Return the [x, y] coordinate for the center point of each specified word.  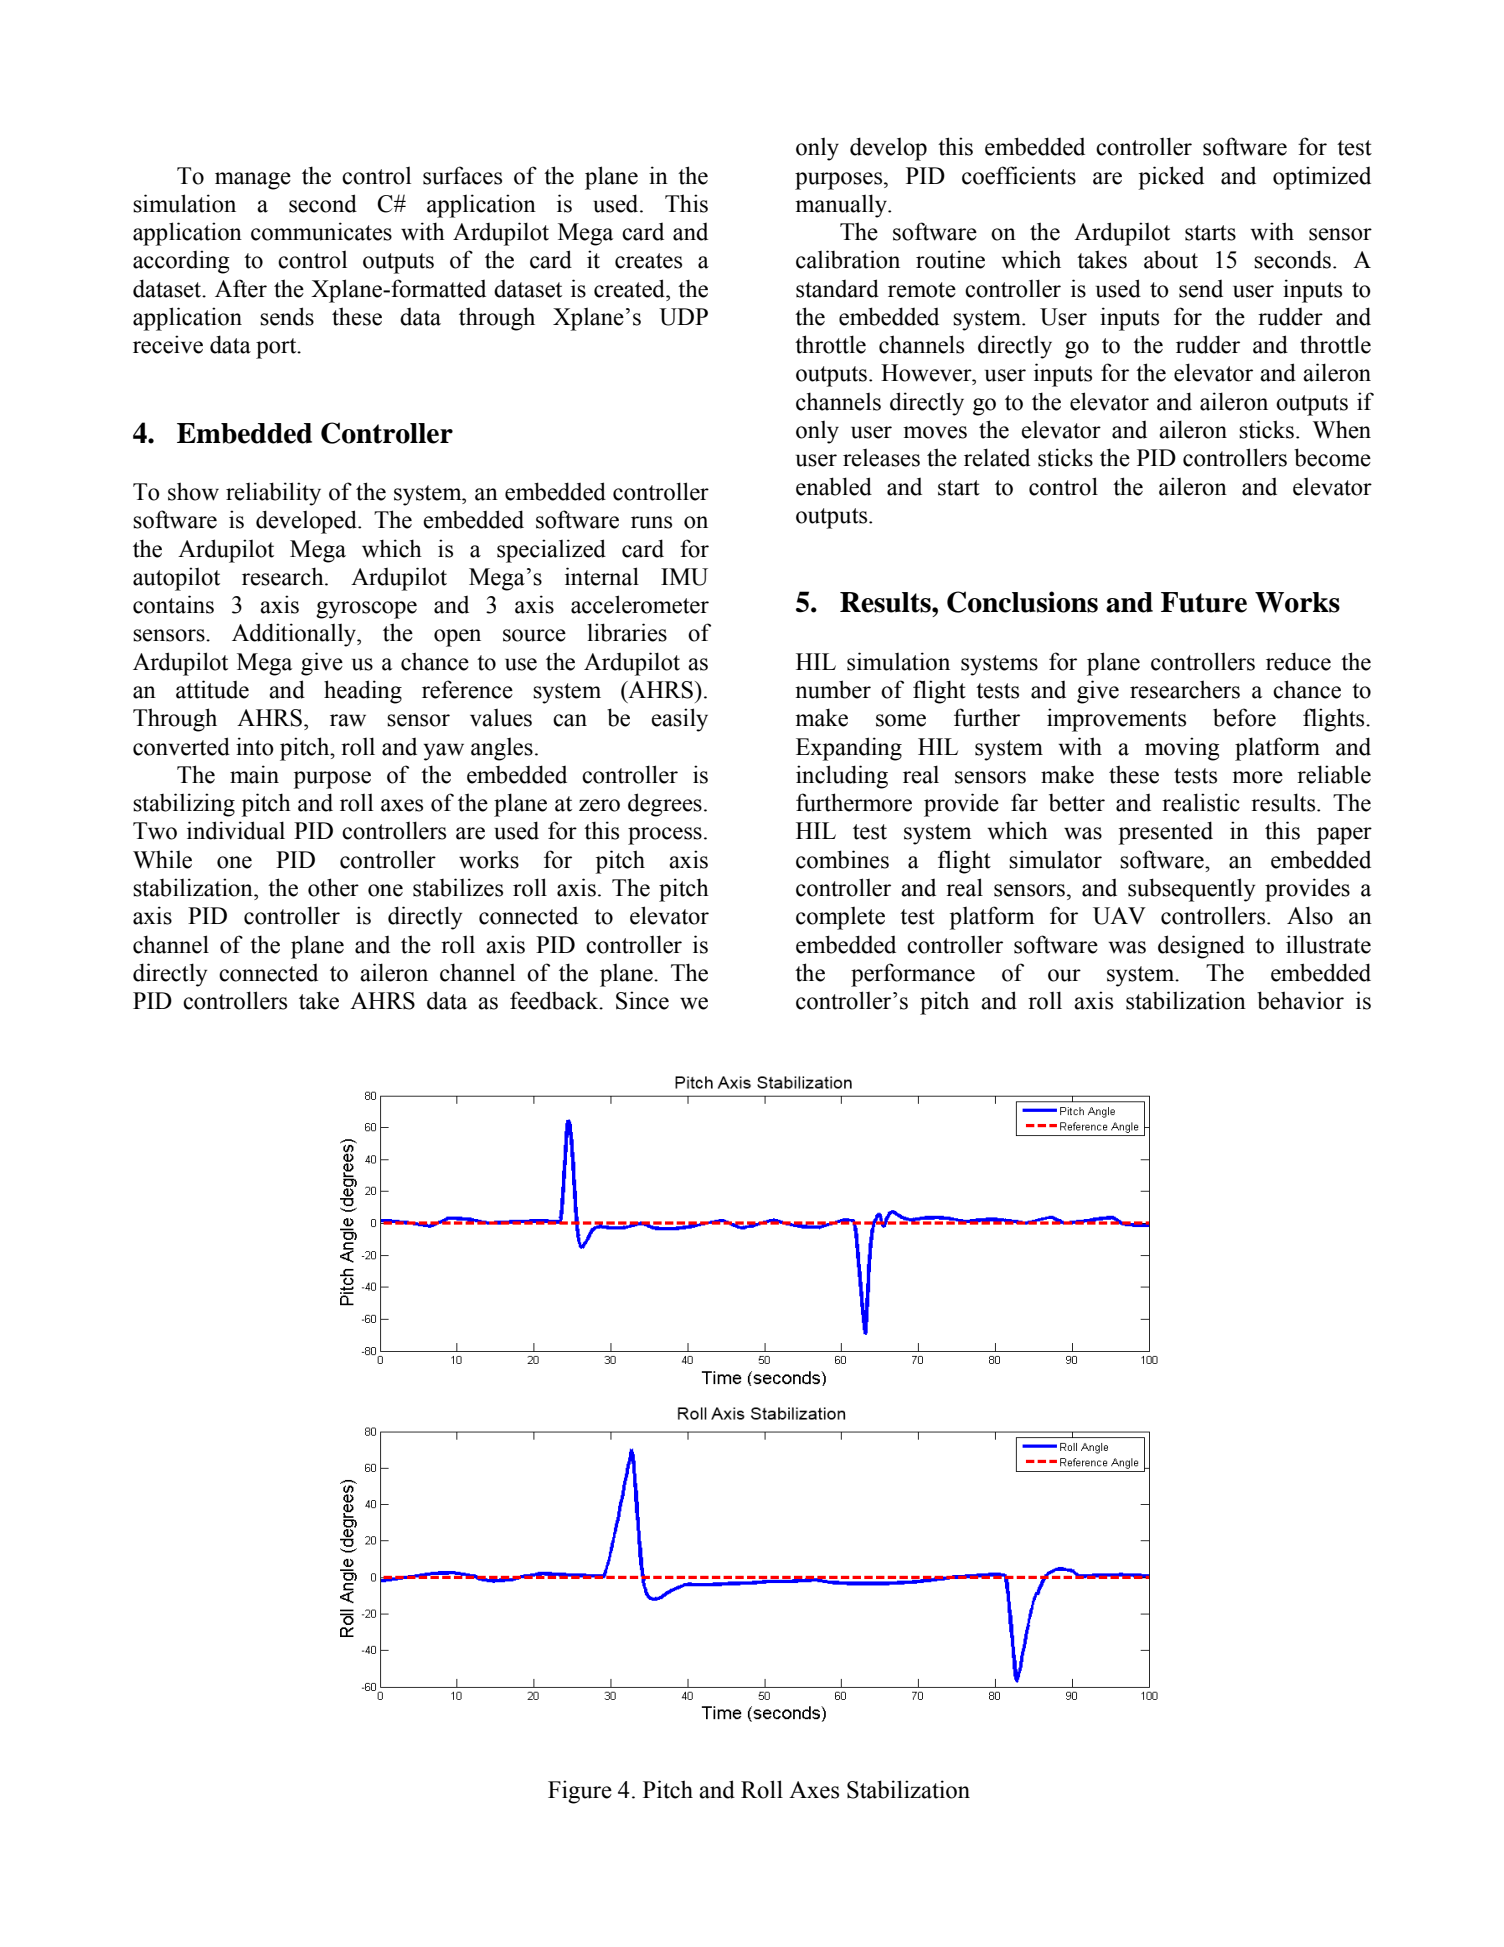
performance [913, 975]
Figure [580, 1792]
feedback [555, 1000]
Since [642, 1000]
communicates [321, 231]
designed [1201, 947]
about [1171, 259]
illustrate [1328, 944]
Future [1204, 602]
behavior [1300, 1000]
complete [840, 918]
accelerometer [640, 604]
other [333, 887]
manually [842, 206]
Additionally [295, 635]
